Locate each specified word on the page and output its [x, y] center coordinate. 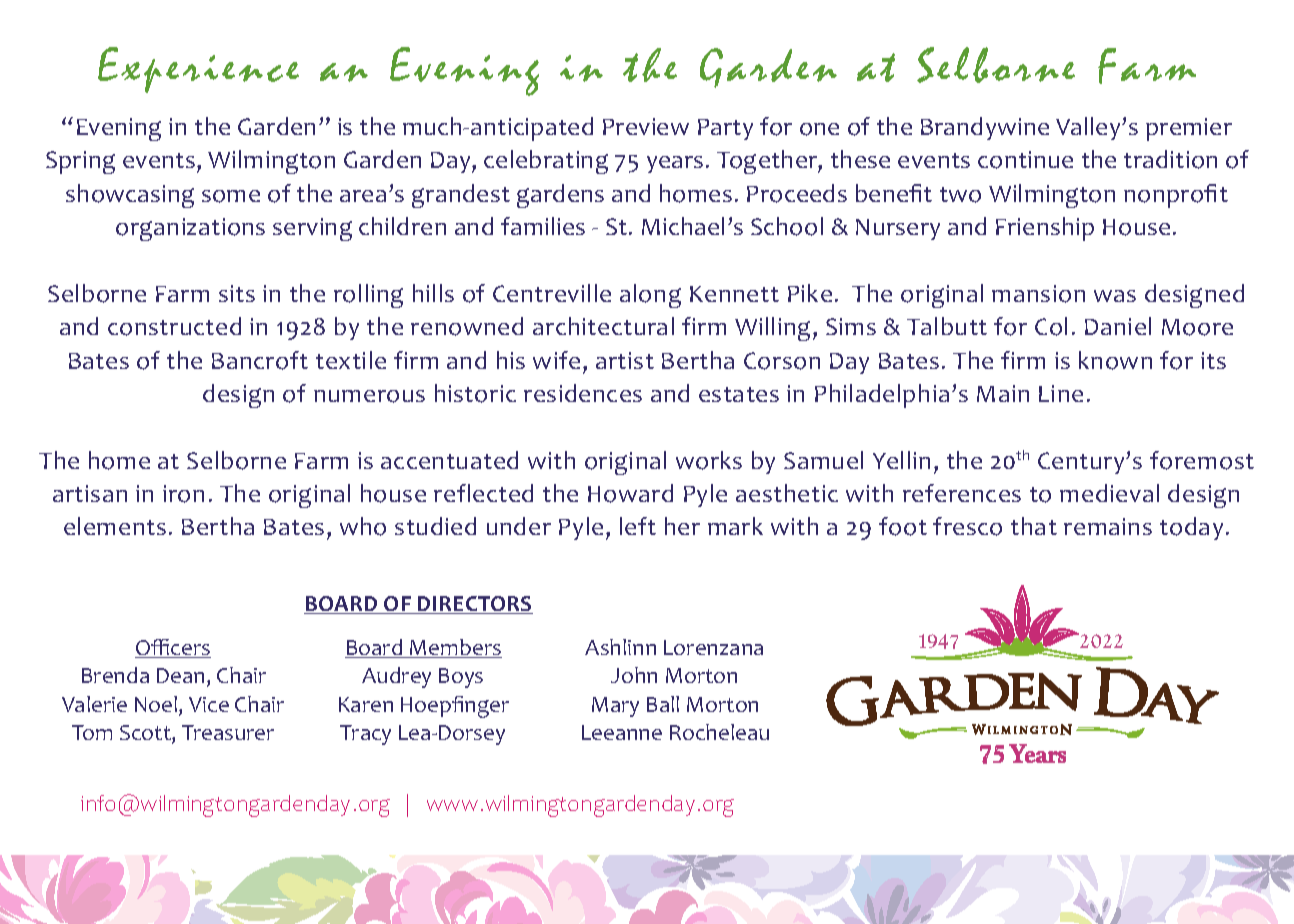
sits [237, 293]
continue [1025, 160]
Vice [209, 704]
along [650, 296]
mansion [1038, 294]
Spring [80, 162]
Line [1061, 393]
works [709, 460]
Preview [646, 126]
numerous [369, 396]
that [1034, 526]
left [638, 526]
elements [115, 526]
